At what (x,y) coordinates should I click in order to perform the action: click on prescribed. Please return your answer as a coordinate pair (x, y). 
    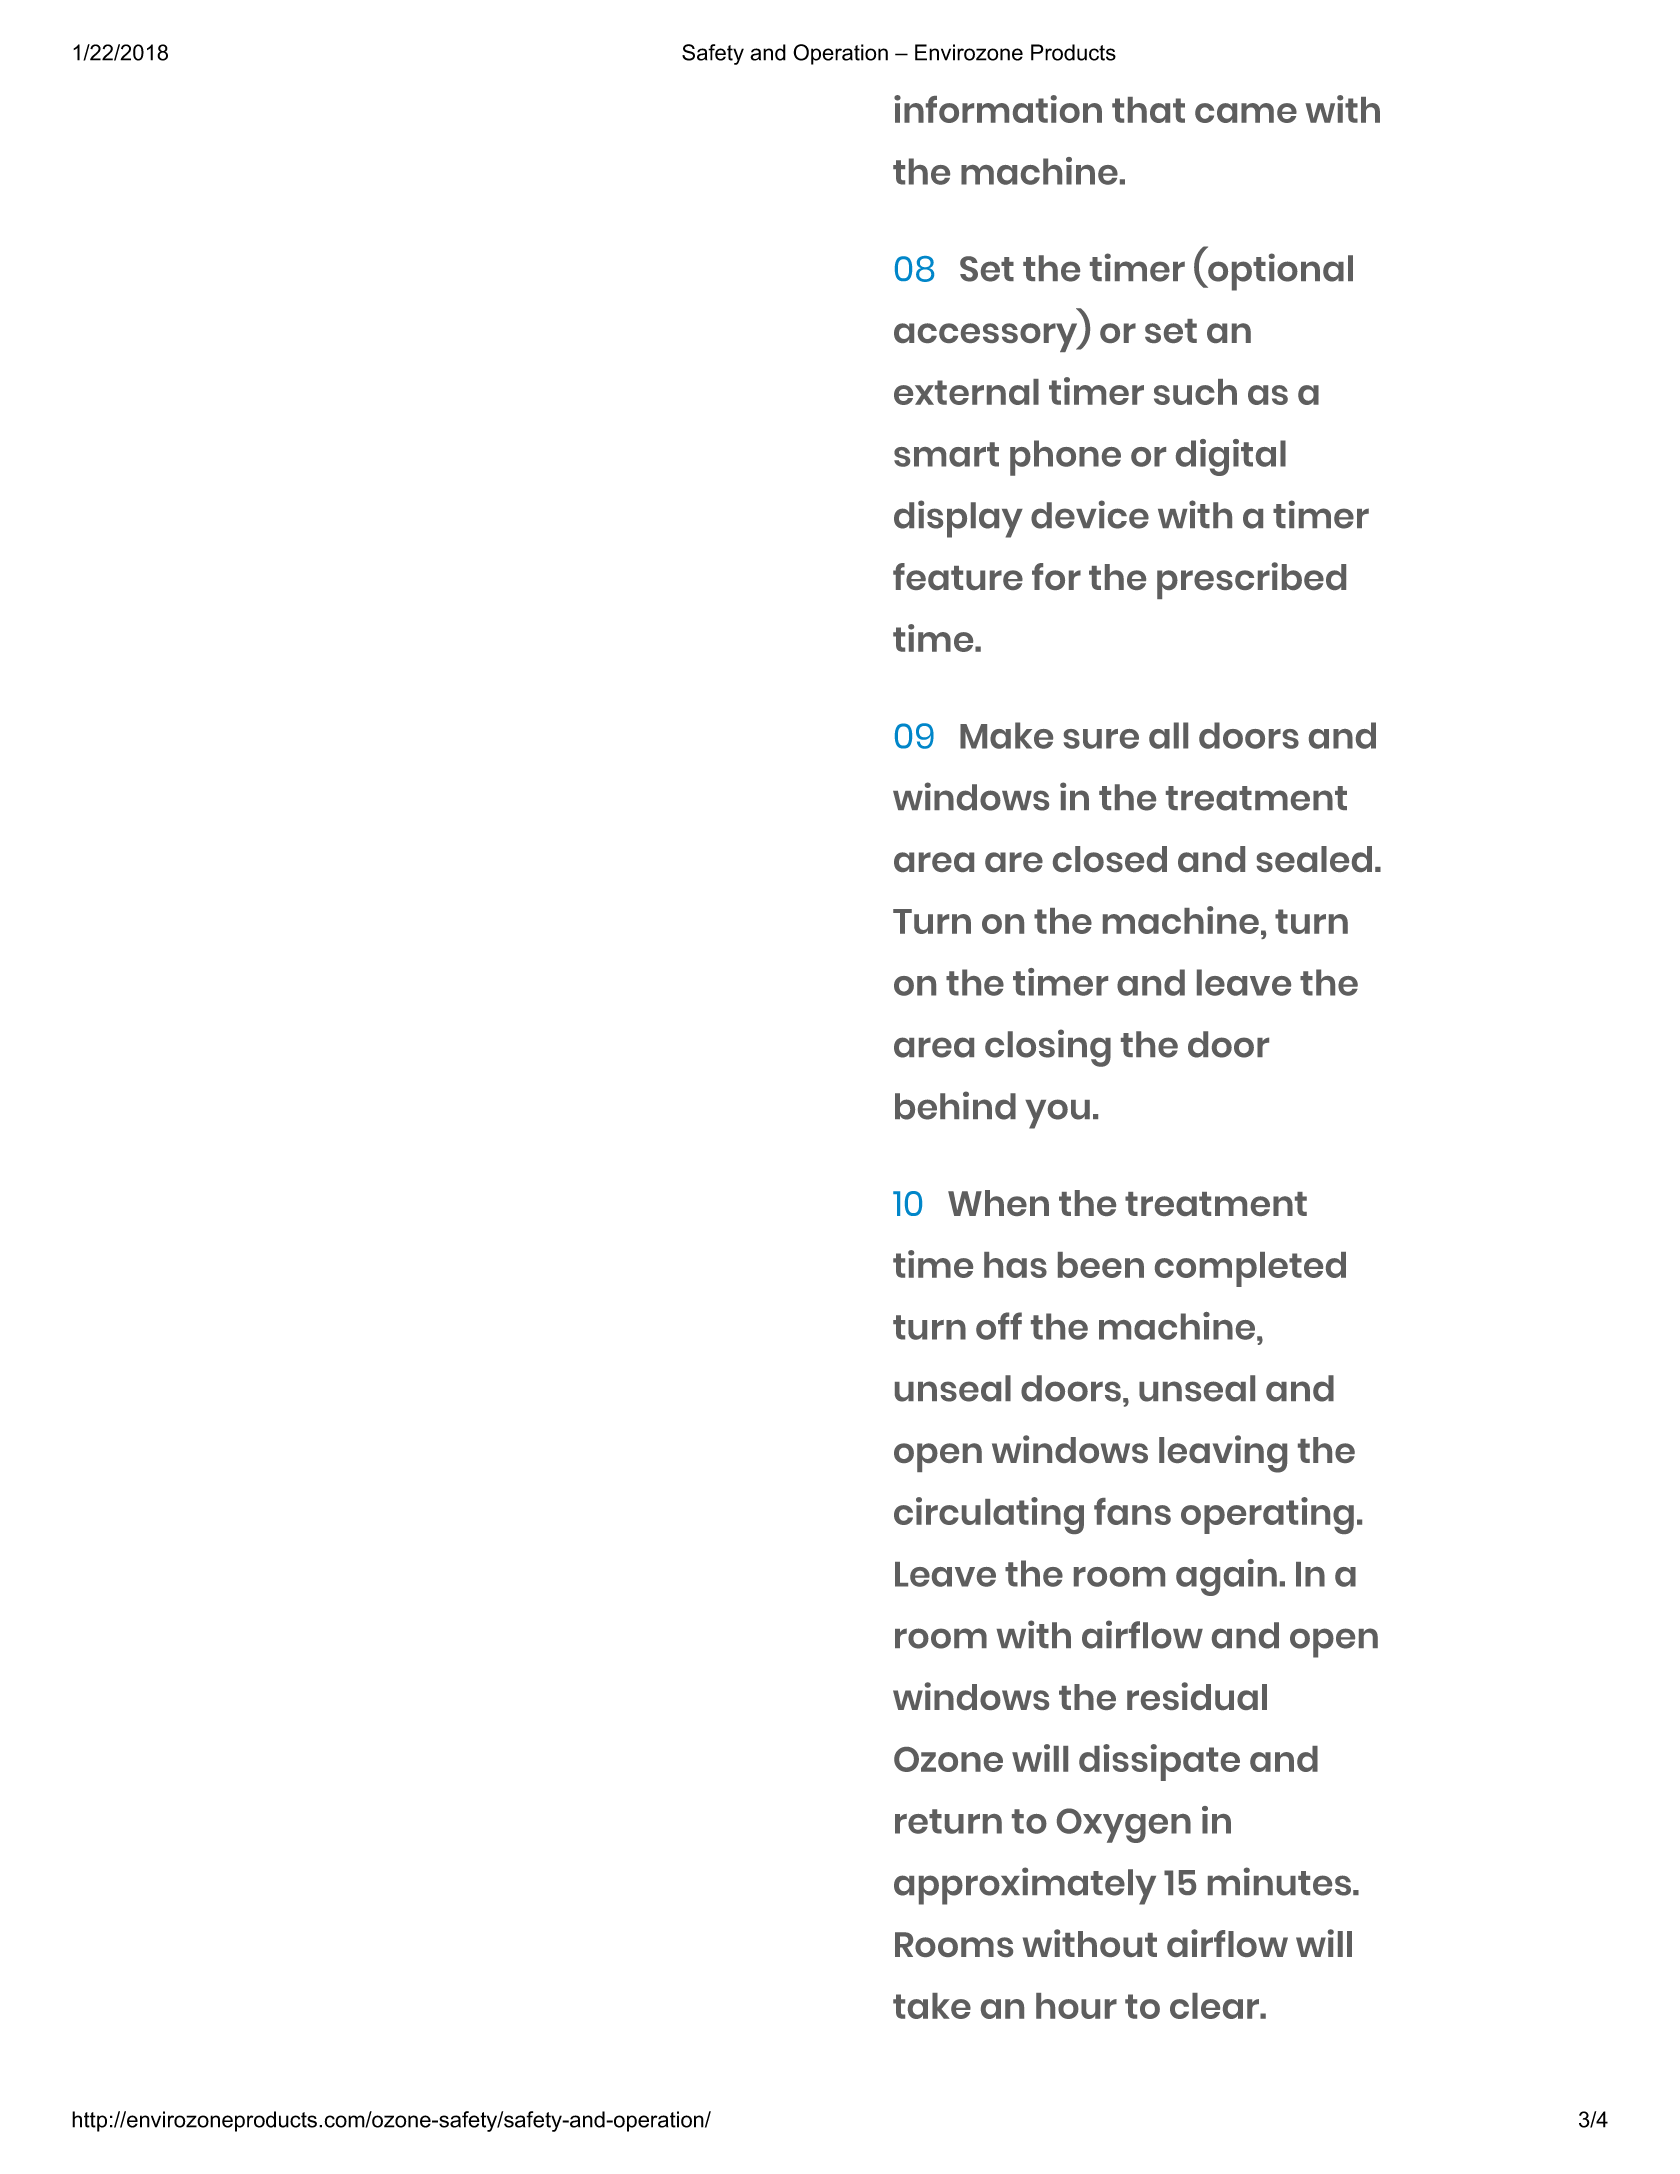
    Looking at the image, I should click on (1251, 580).
